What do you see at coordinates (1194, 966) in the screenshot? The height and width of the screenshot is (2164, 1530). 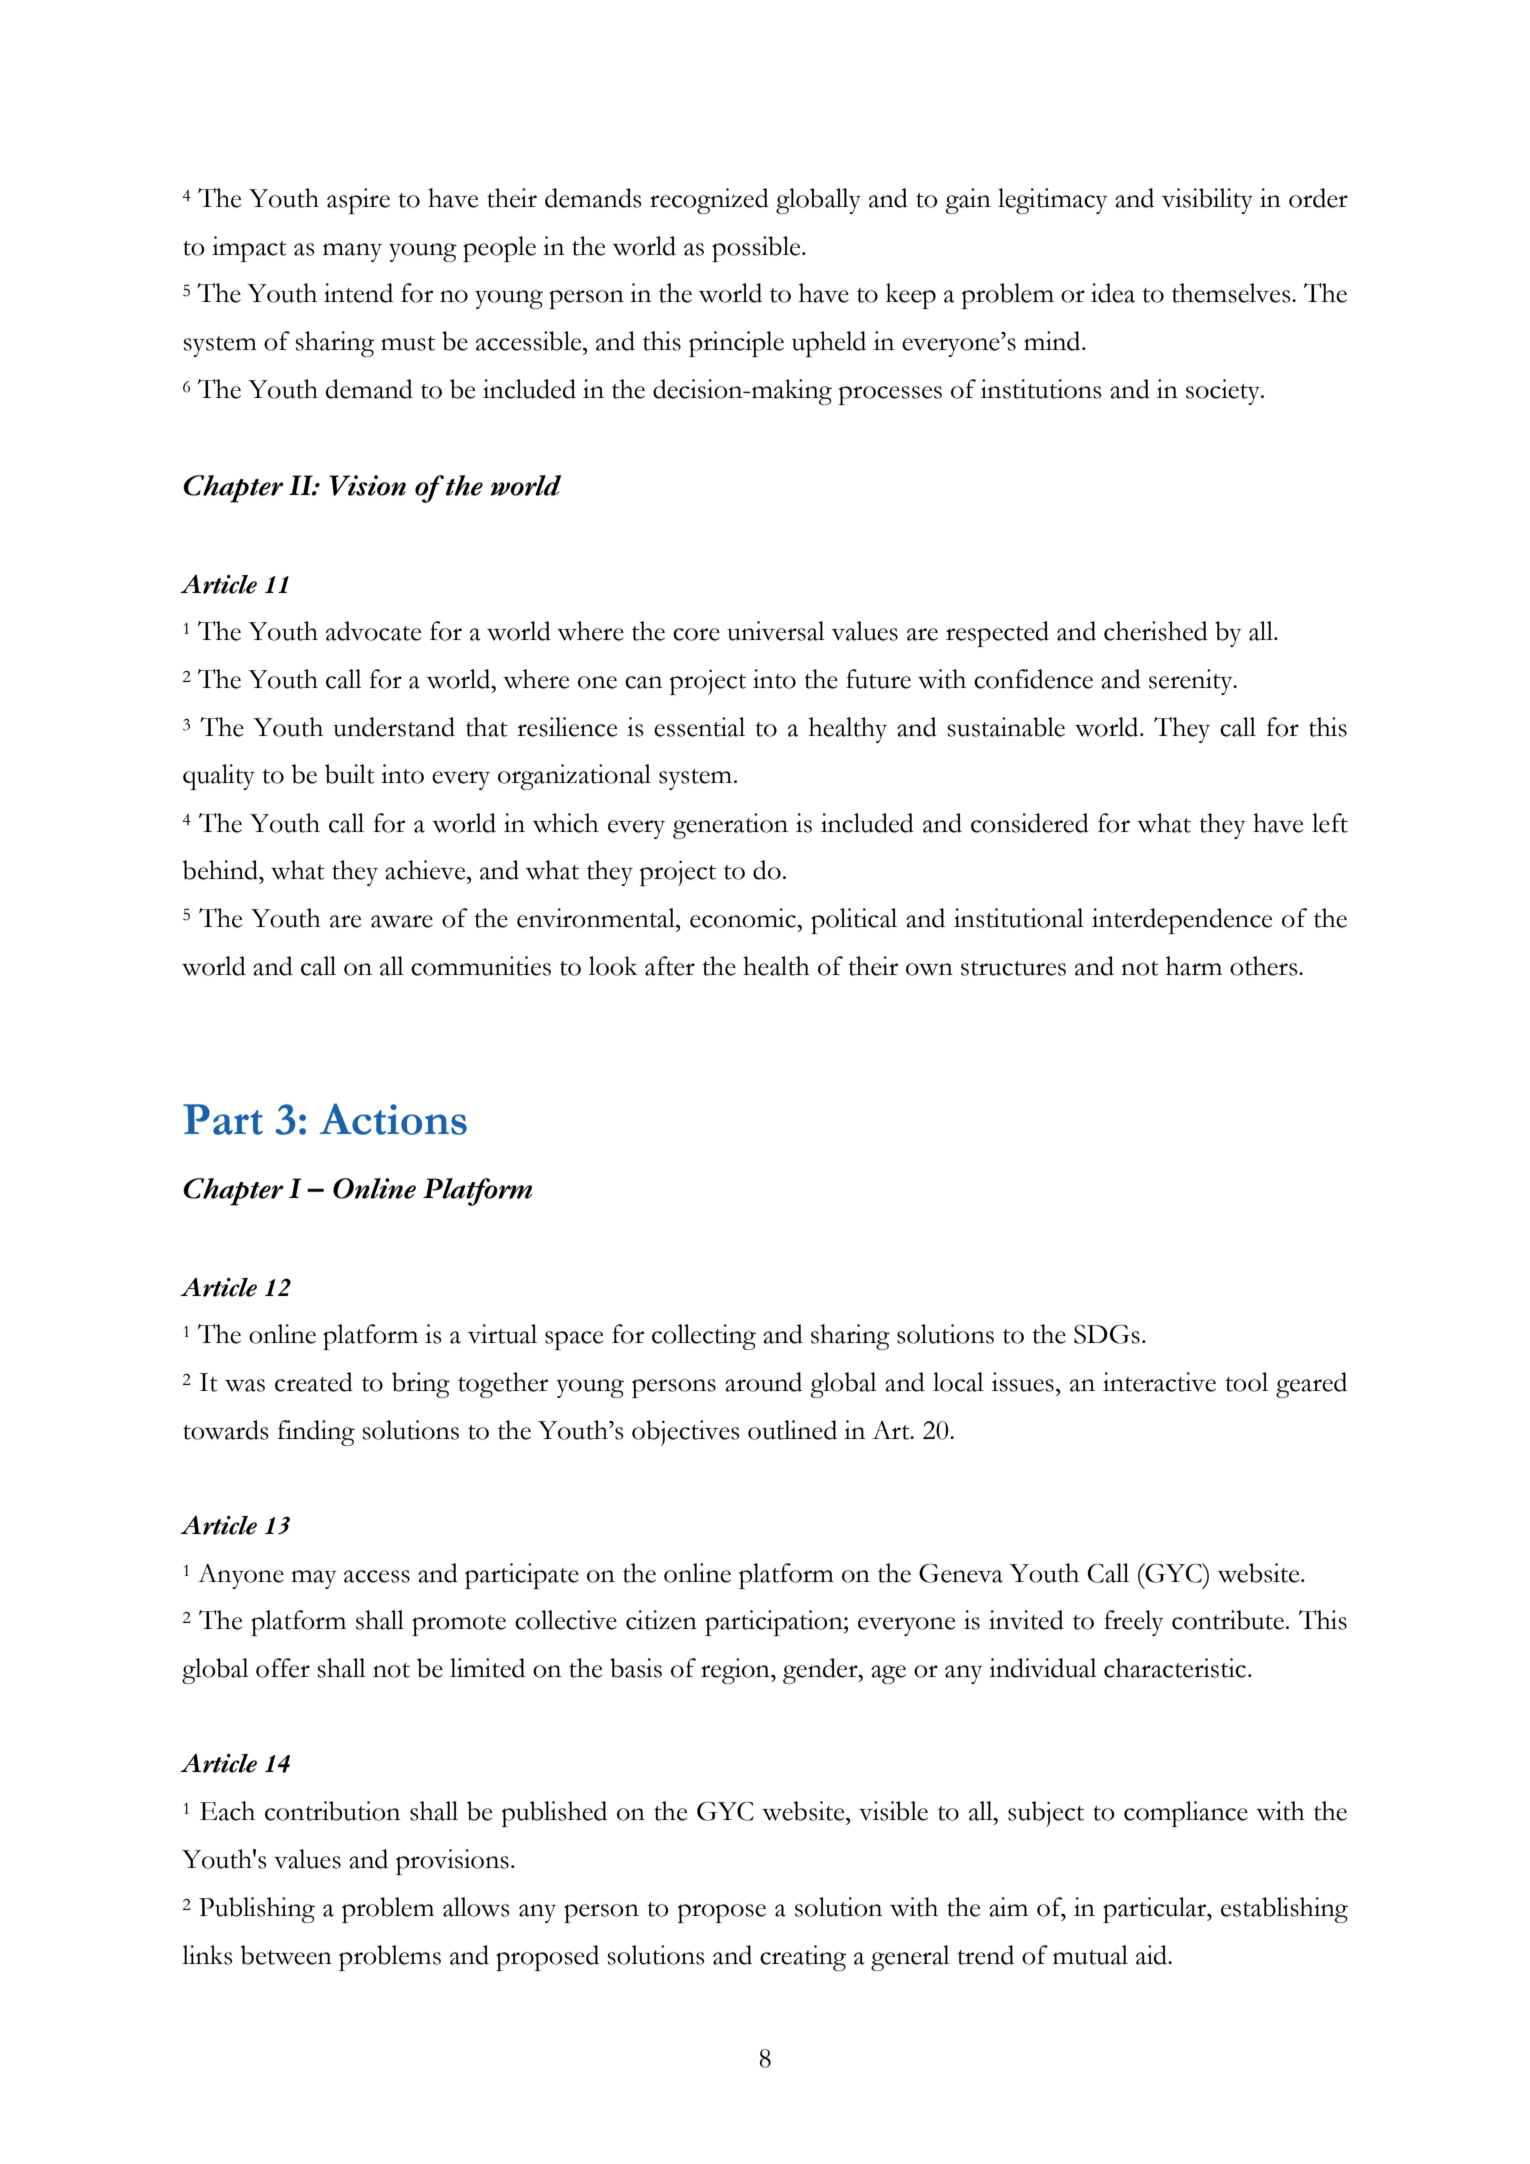 I see `harm` at bounding box center [1194, 966].
